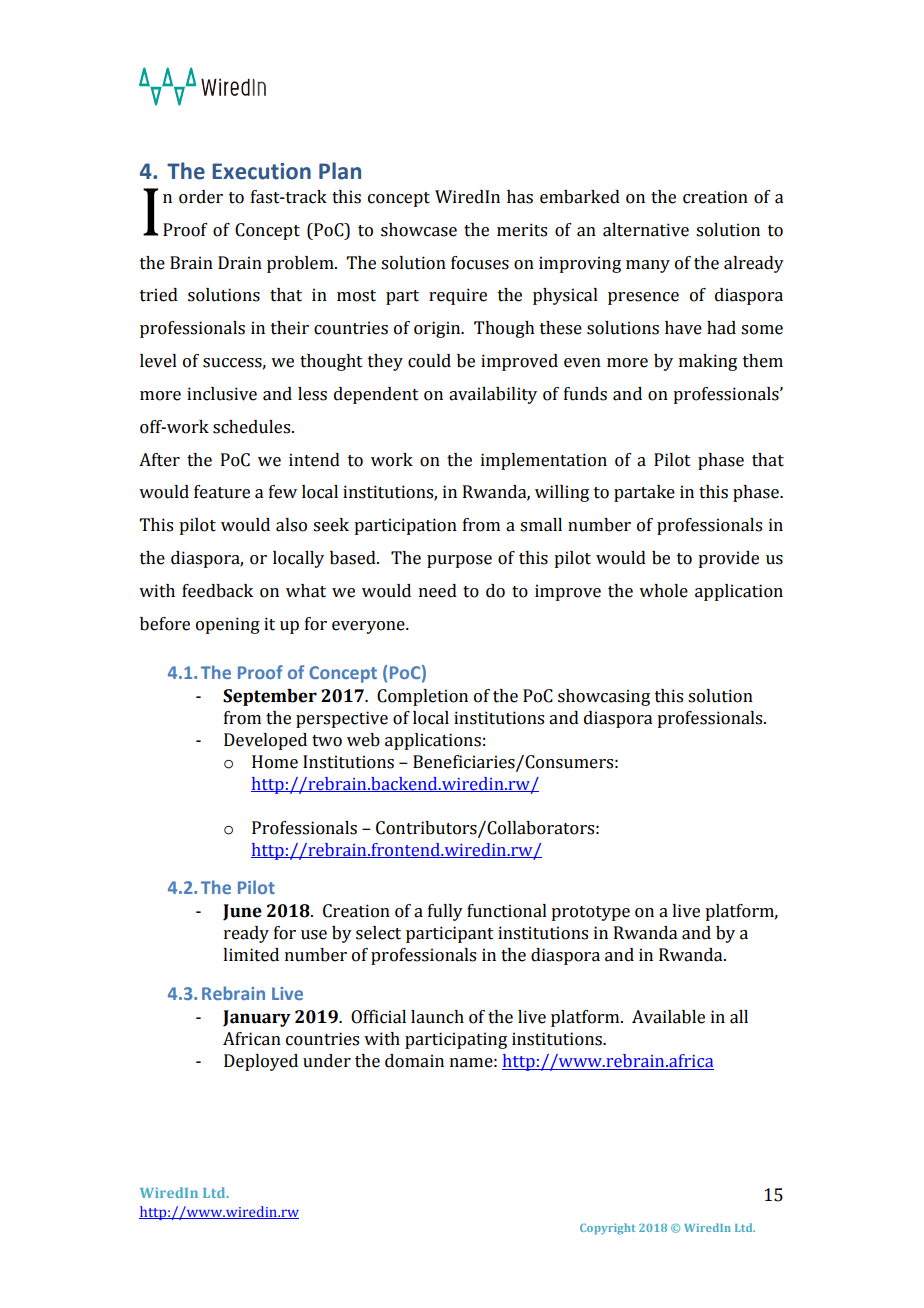 The width and height of the screenshot is (924, 1308). What do you see at coordinates (493, 395) in the screenshot?
I see `availability` at bounding box center [493, 395].
